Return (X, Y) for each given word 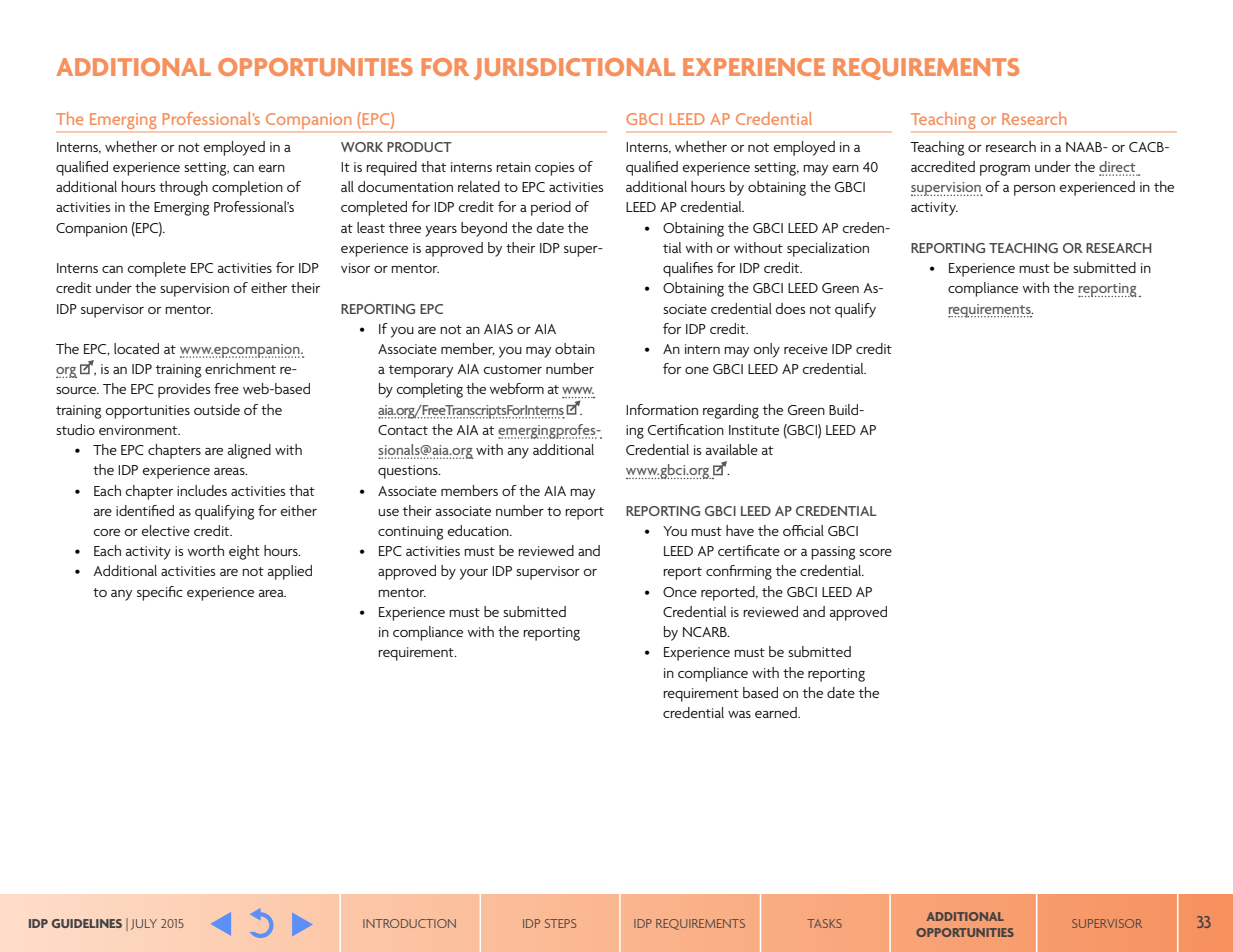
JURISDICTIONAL (574, 69)
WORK (362, 147)
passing (833, 553)
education (479, 530)
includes (202, 490)
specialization (828, 249)
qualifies (688, 269)
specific (160, 593)
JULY (144, 924)
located (136, 348)
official (803, 530)
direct (1118, 168)
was (739, 714)
